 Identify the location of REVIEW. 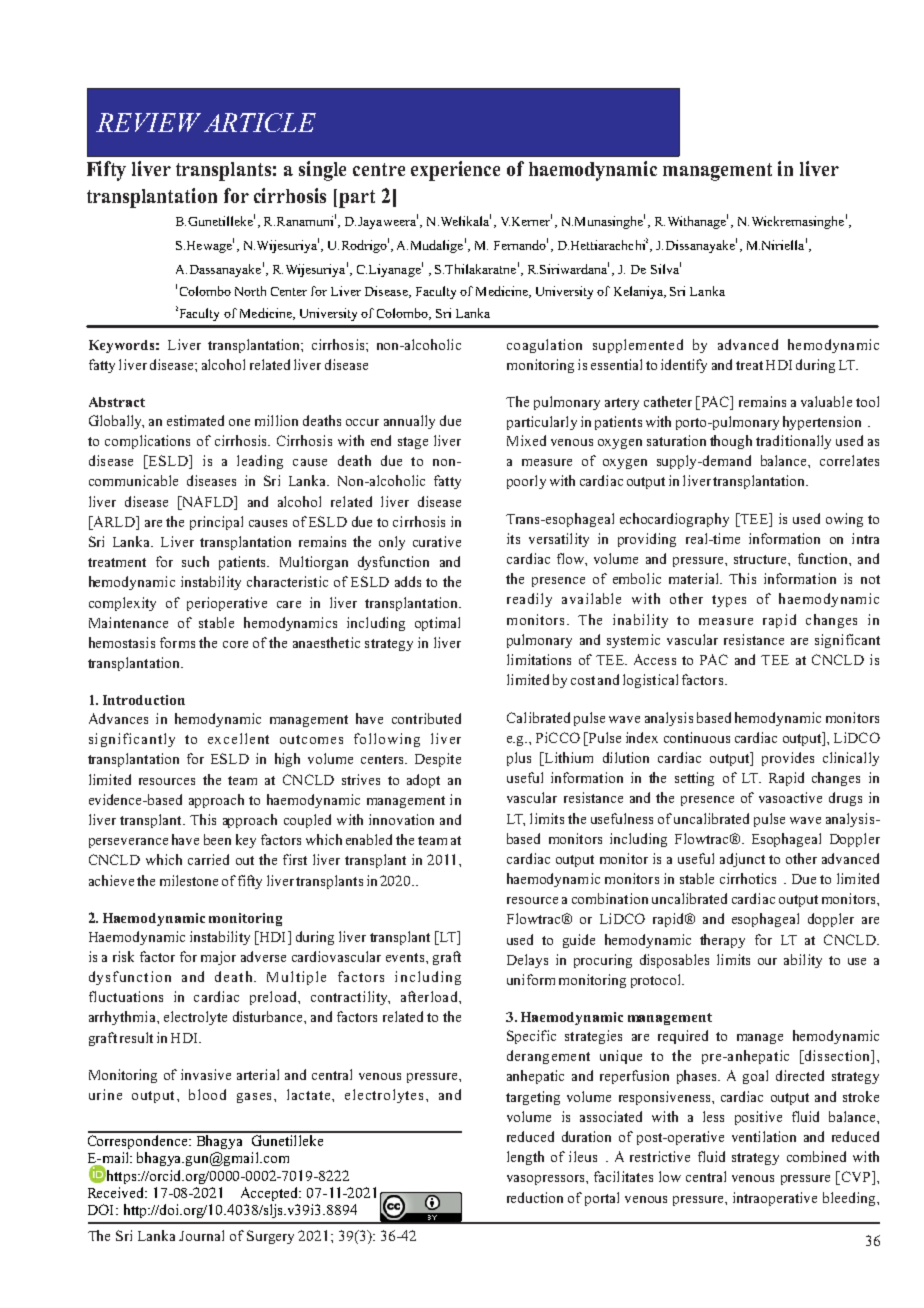
(148, 122).
